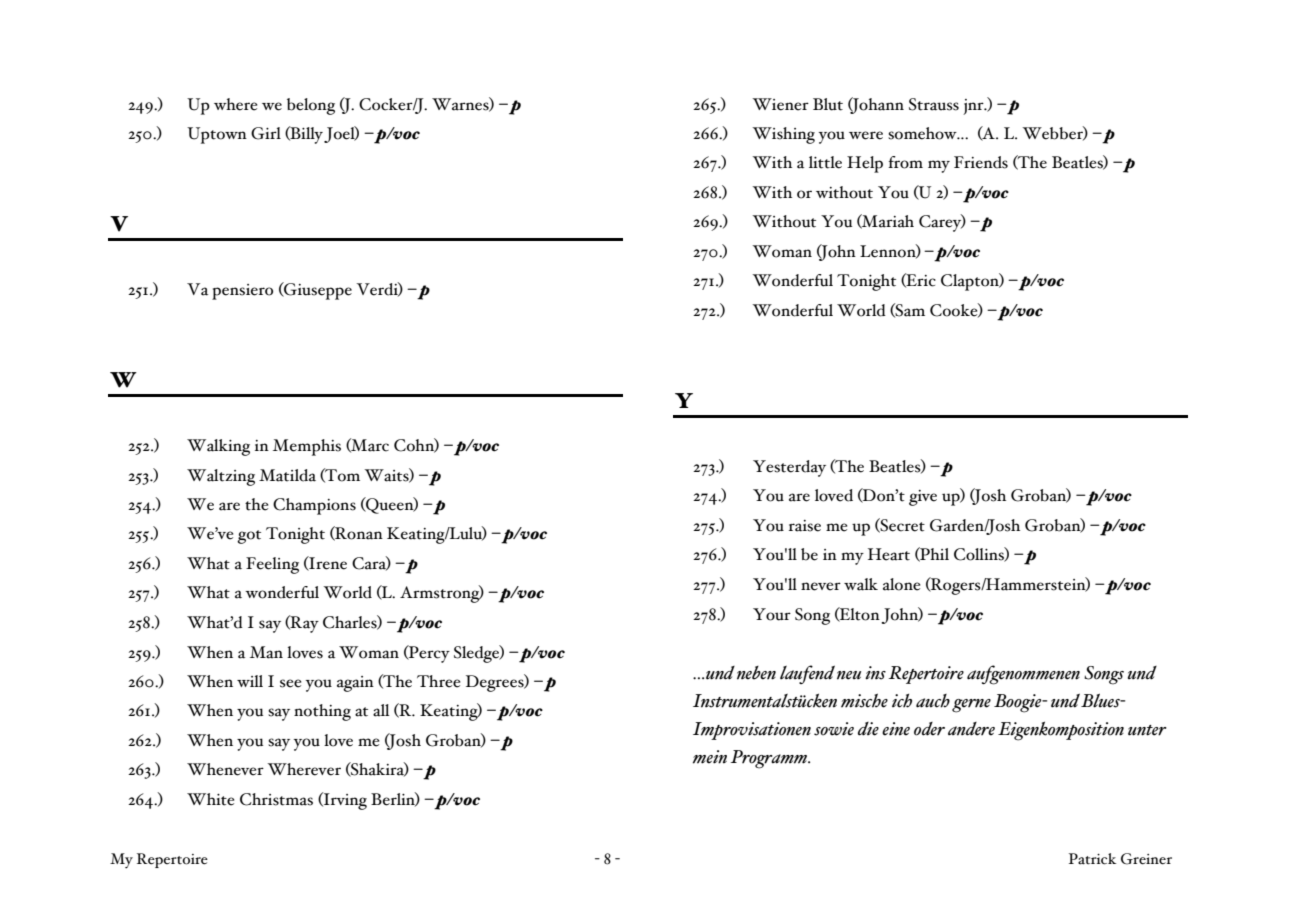 The width and height of the screenshot is (1308, 924). I want to click on Christmas, so click(276, 799).
